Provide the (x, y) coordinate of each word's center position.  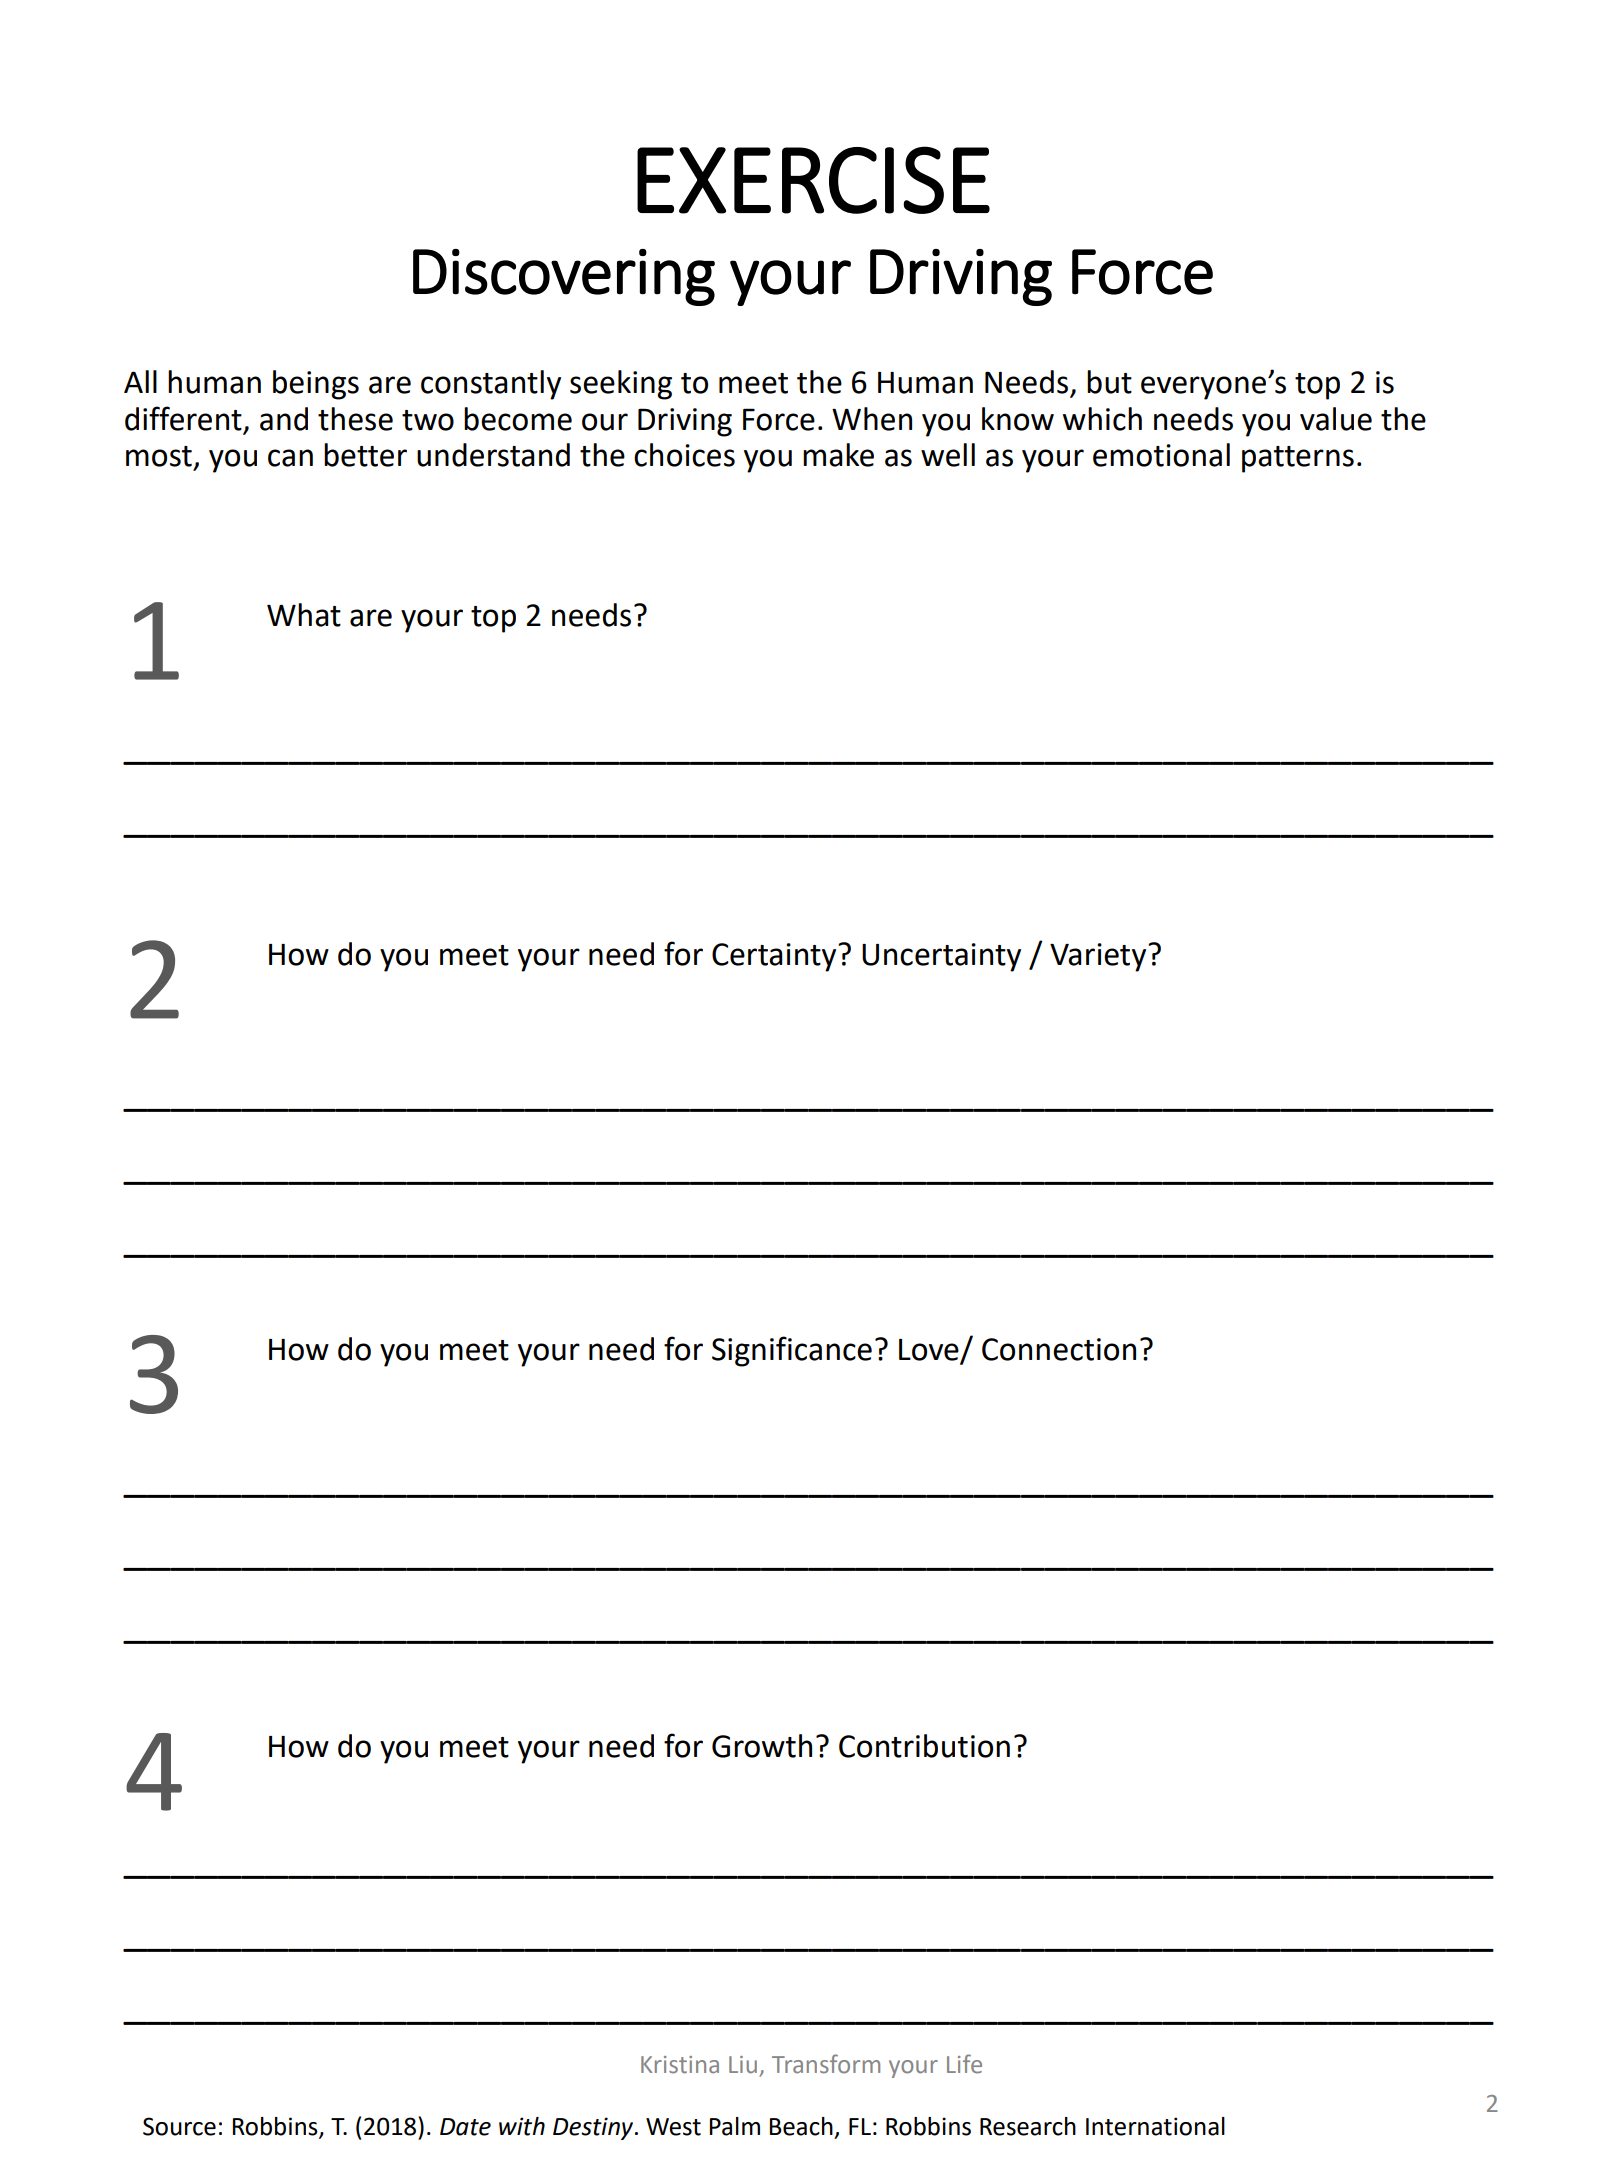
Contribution (924, 1746)
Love (929, 1350)
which (1102, 419)
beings (316, 385)
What (304, 615)
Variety (1099, 957)
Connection (1059, 1349)
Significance (792, 1351)
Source (179, 2126)
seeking (621, 385)
